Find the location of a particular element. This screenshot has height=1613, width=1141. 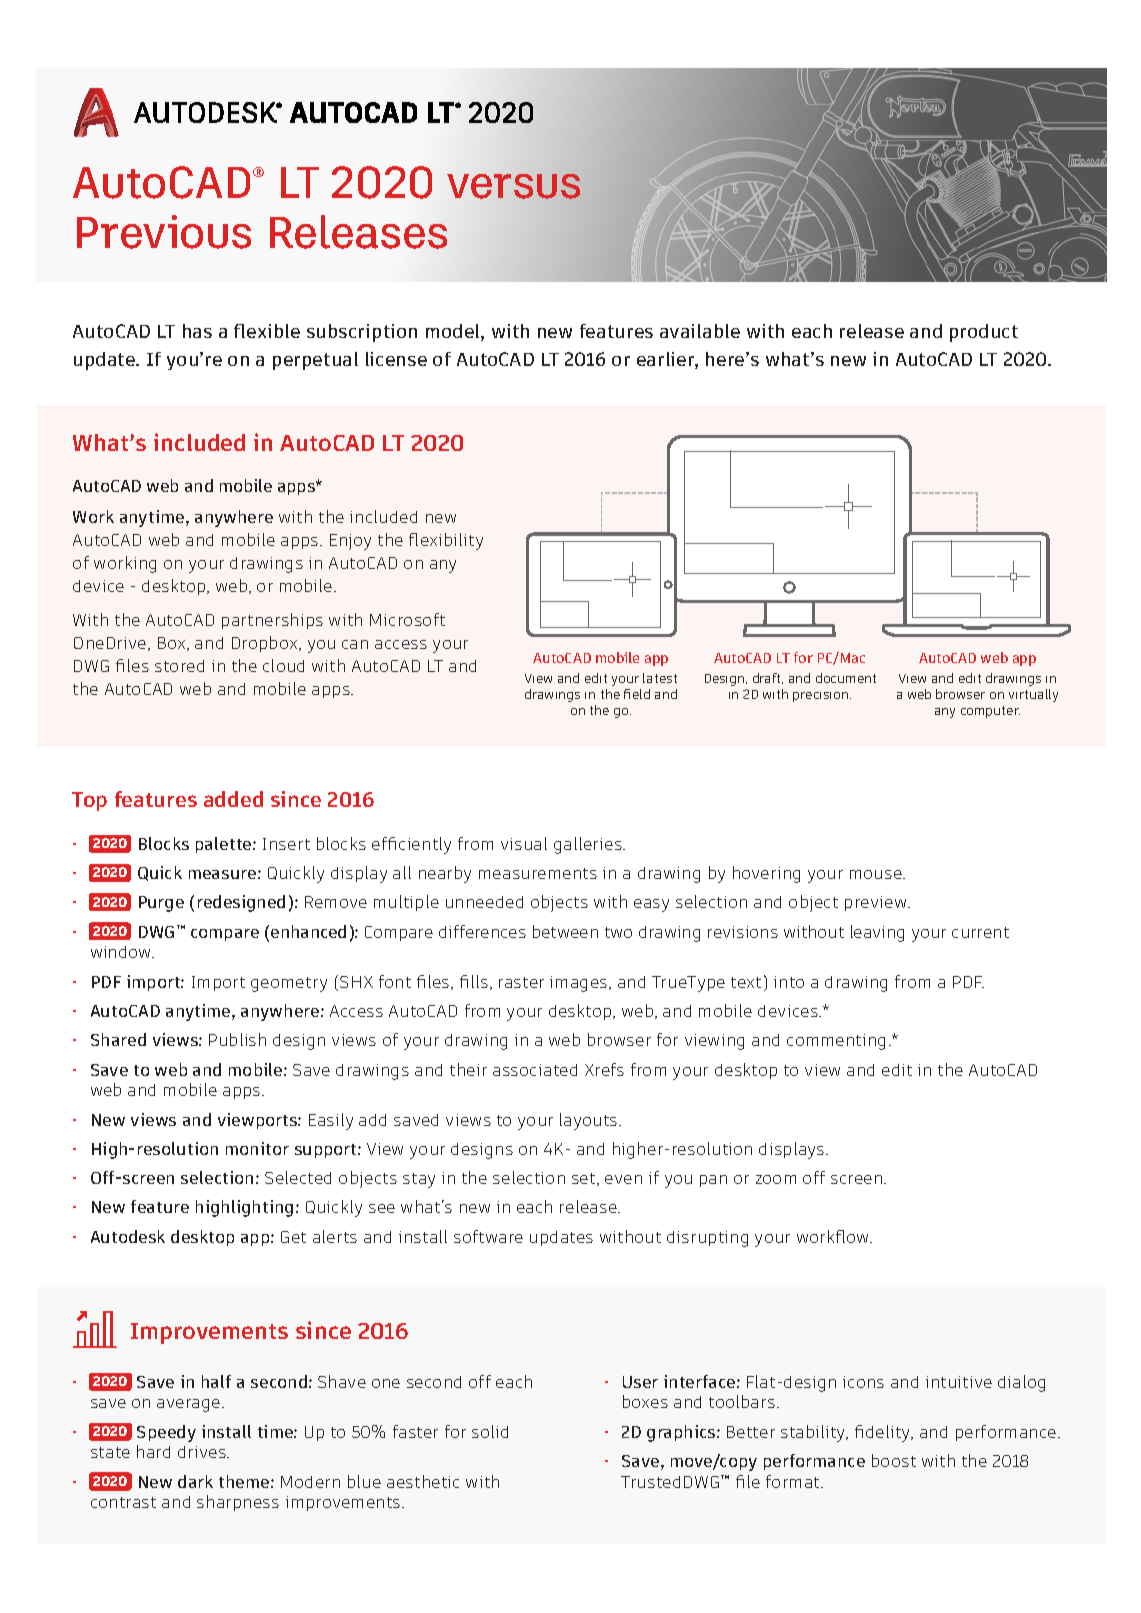

solid is located at coordinates (490, 1431).
